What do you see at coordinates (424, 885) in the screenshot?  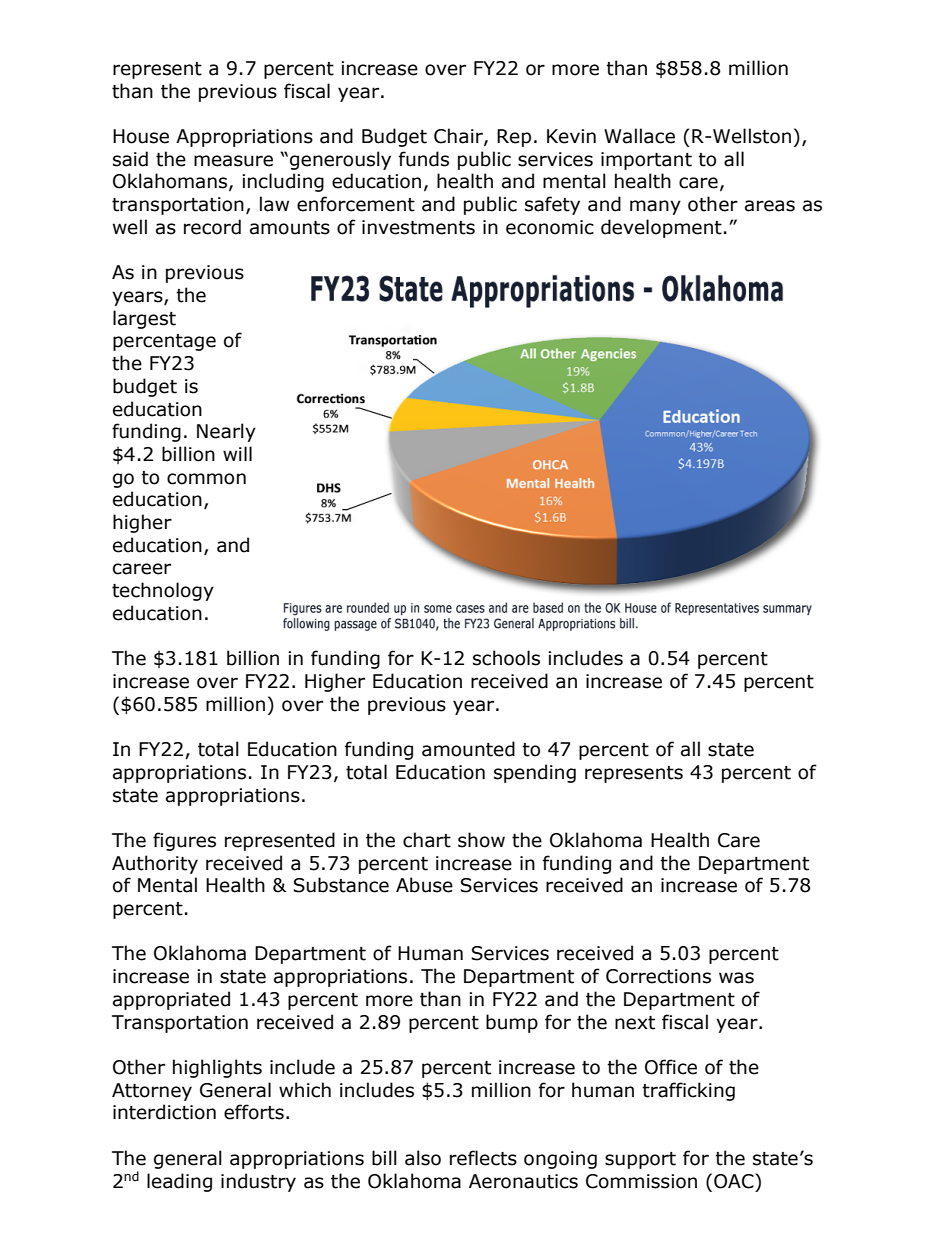 I see `Abuse` at bounding box center [424, 885].
